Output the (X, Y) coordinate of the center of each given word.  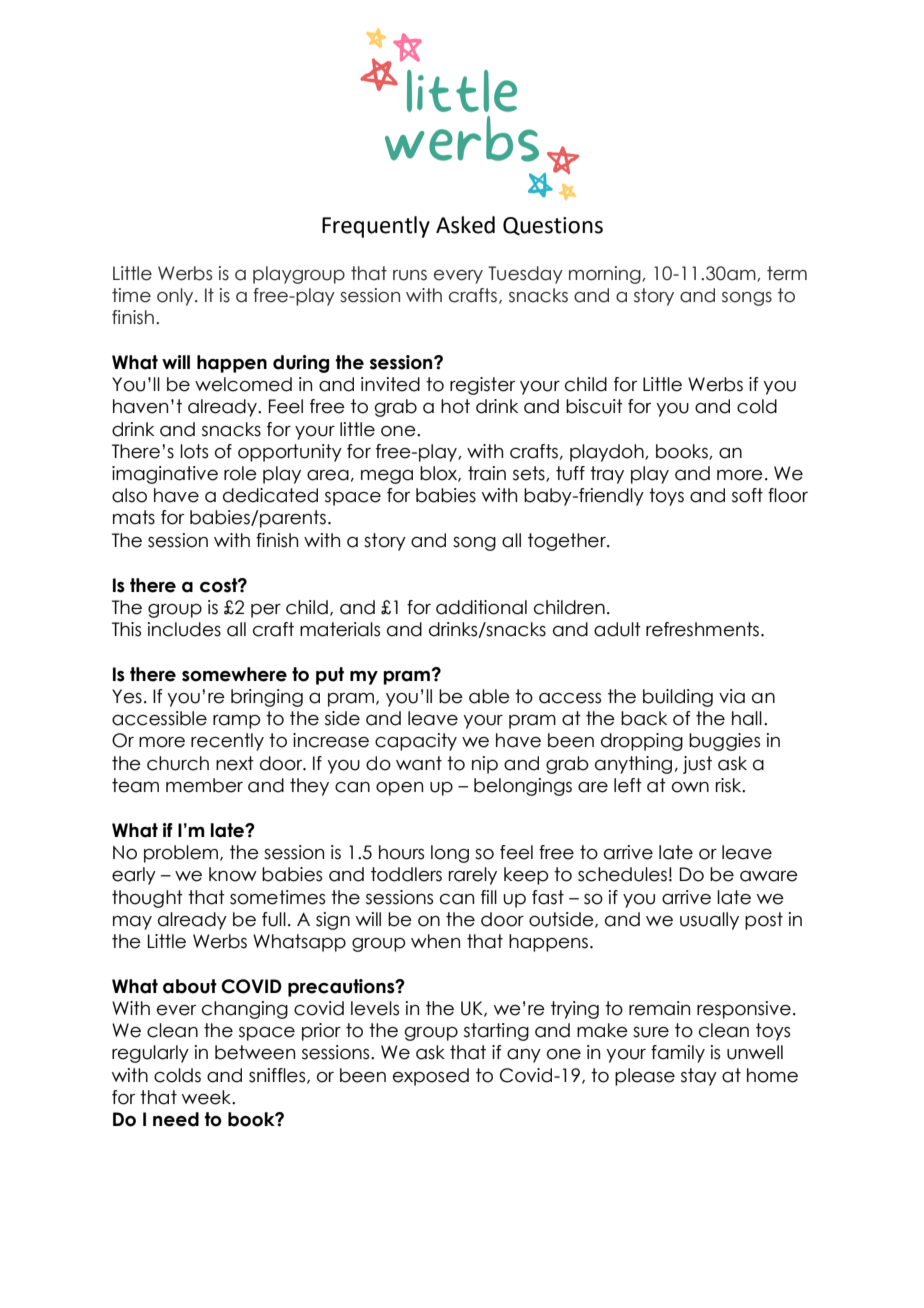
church (178, 763)
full (274, 919)
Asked (465, 225)
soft (747, 495)
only (176, 297)
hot (455, 406)
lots (194, 451)
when (435, 941)
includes (184, 629)
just (697, 765)
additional (481, 607)
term (787, 273)
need (176, 1119)
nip (485, 765)
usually (709, 921)
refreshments (702, 629)
